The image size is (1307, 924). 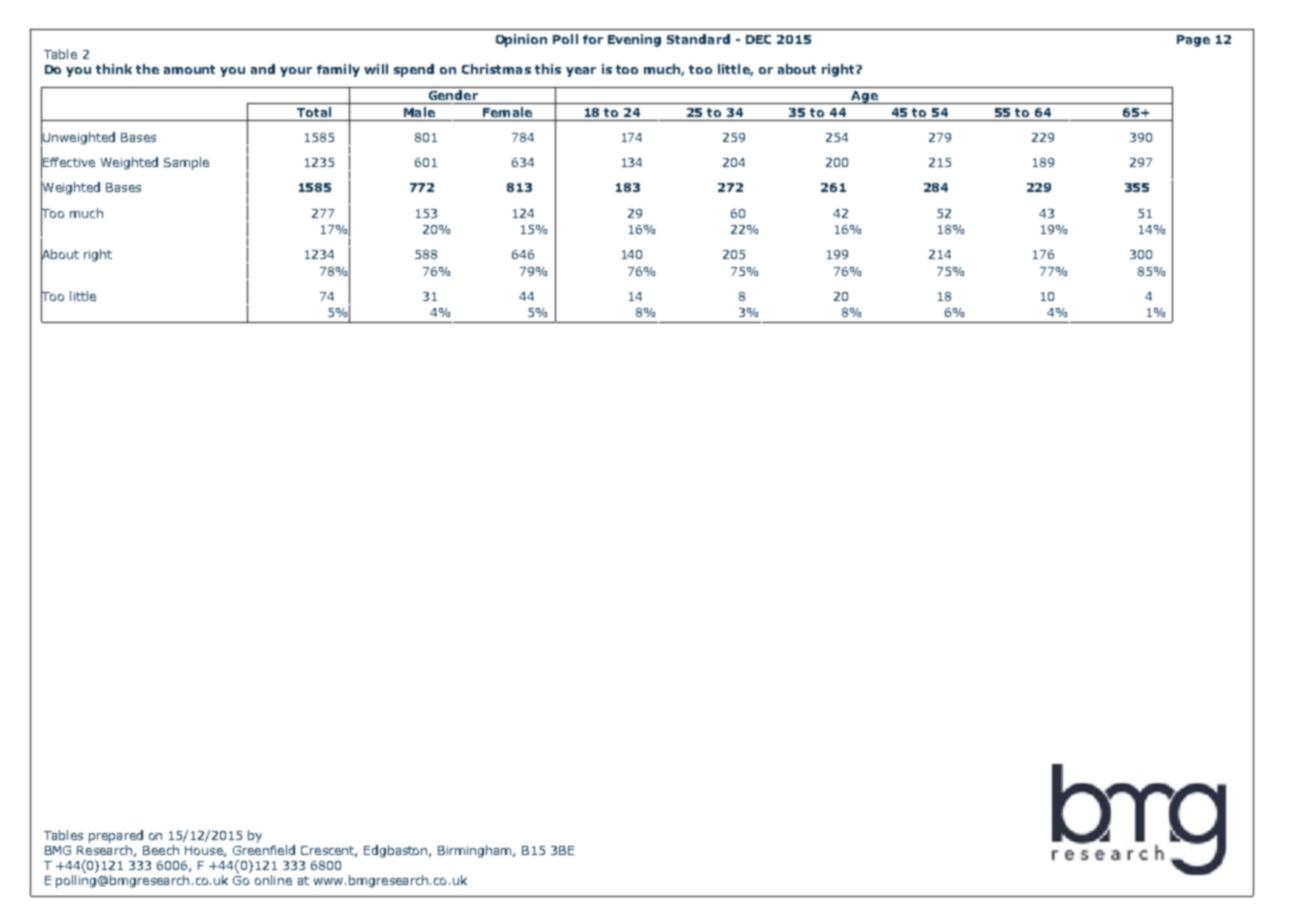 I want to click on year, so click(x=581, y=72).
